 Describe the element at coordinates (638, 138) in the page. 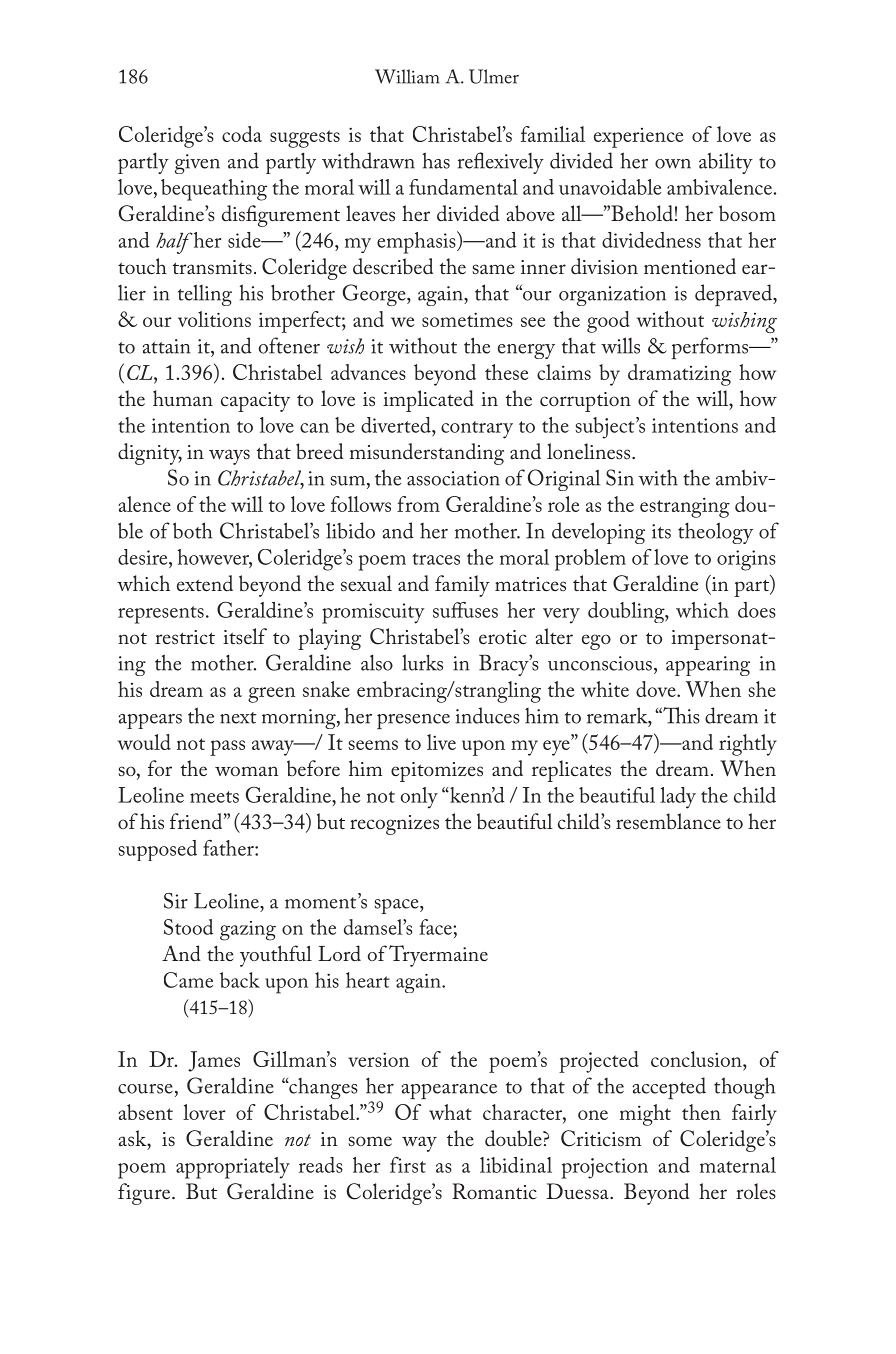

I see `experience` at that location.
